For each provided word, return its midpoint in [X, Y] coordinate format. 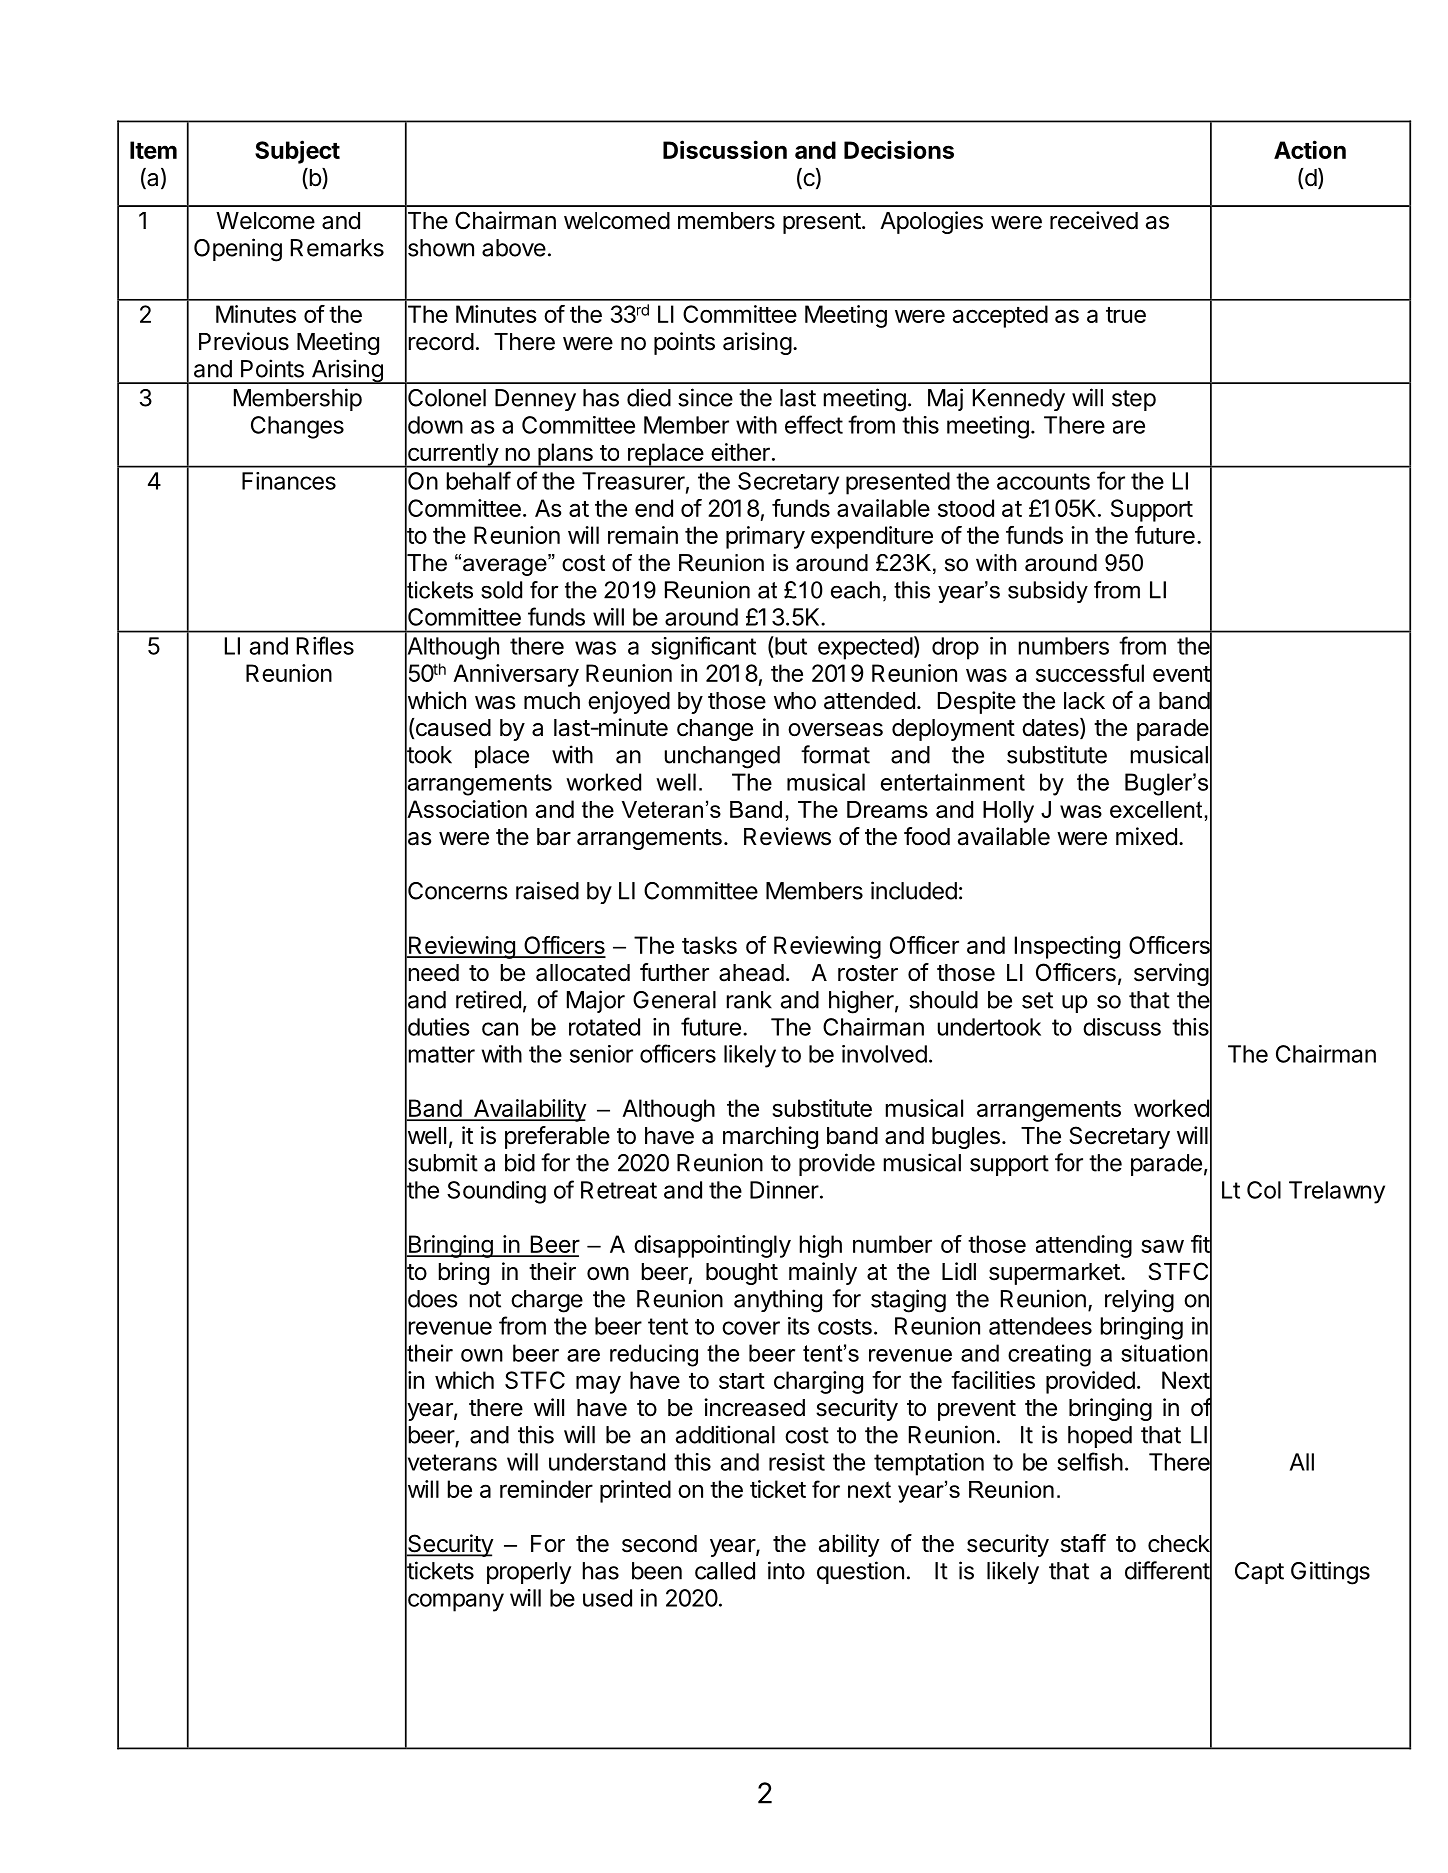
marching [770, 1137]
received [1094, 220]
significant [703, 648]
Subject [297, 152]
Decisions [899, 149]
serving [1171, 974]
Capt [1259, 1573]
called [725, 1571]
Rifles [325, 645]
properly [529, 1573]
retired [488, 999]
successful [1090, 673]
